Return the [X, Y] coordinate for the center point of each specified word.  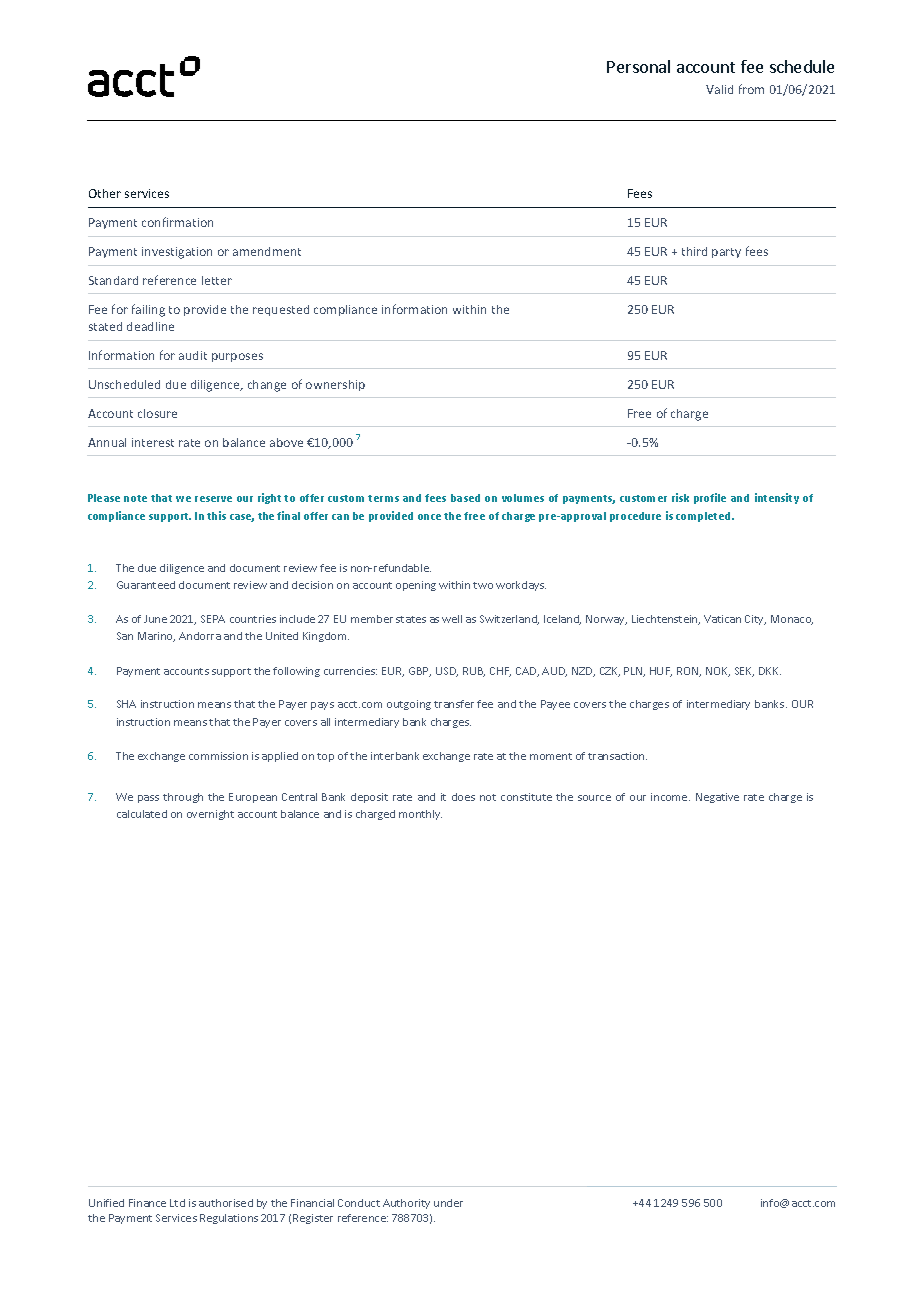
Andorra [200, 636]
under [448, 1203]
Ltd [177, 1203]
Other [105, 193]
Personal [638, 66]
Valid [719, 89]
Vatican [722, 619]
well [452, 619]
